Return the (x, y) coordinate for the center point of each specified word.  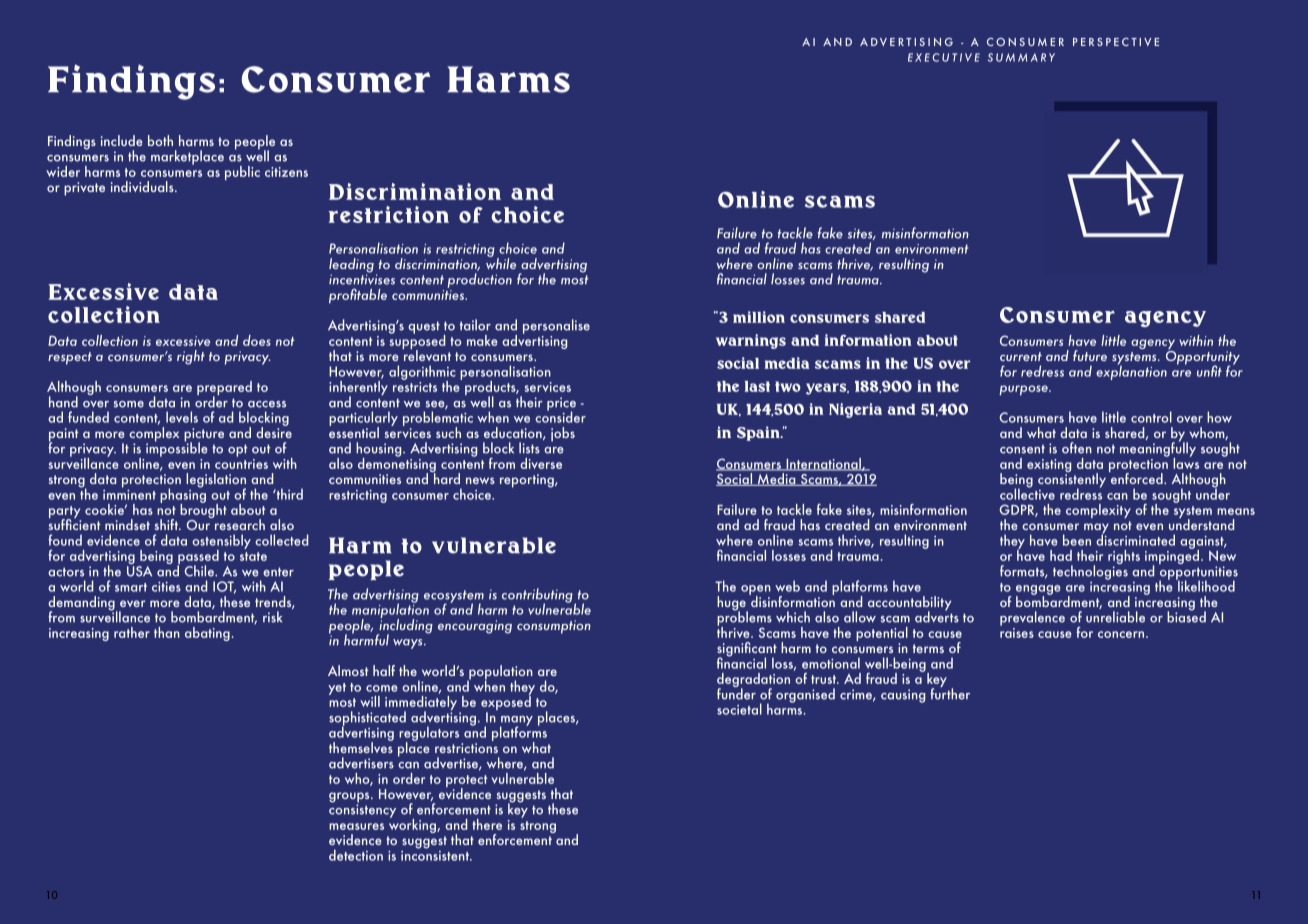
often (1077, 448)
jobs (563, 434)
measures (356, 826)
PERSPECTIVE (1116, 42)
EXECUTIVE (944, 57)
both (160, 140)
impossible (177, 448)
